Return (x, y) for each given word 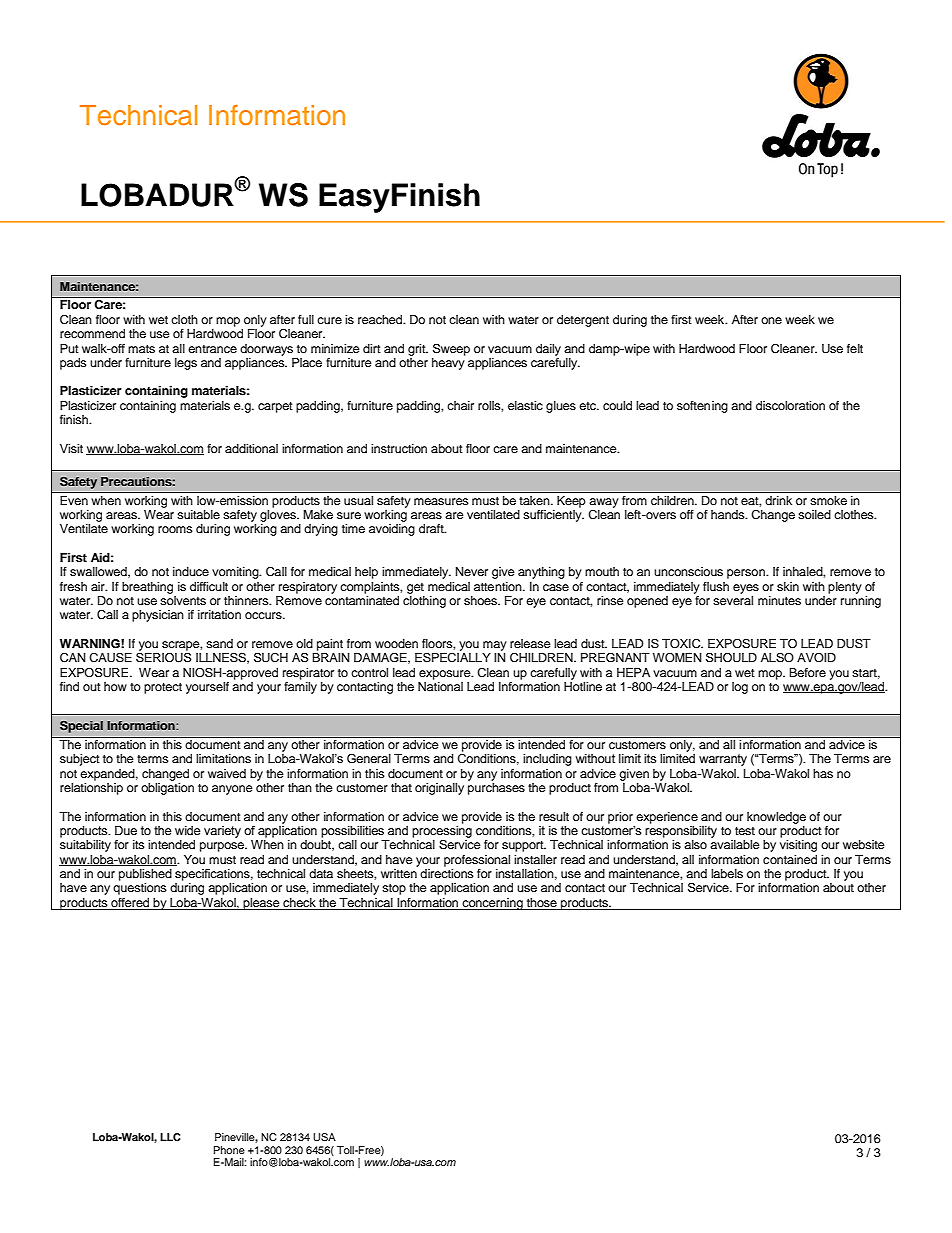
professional (477, 861)
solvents (183, 600)
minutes (779, 600)
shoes (481, 600)
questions (140, 889)
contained (790, 859)
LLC (170, 1137)
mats (141, 349)
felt (855, 348)
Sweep (451, 349)
